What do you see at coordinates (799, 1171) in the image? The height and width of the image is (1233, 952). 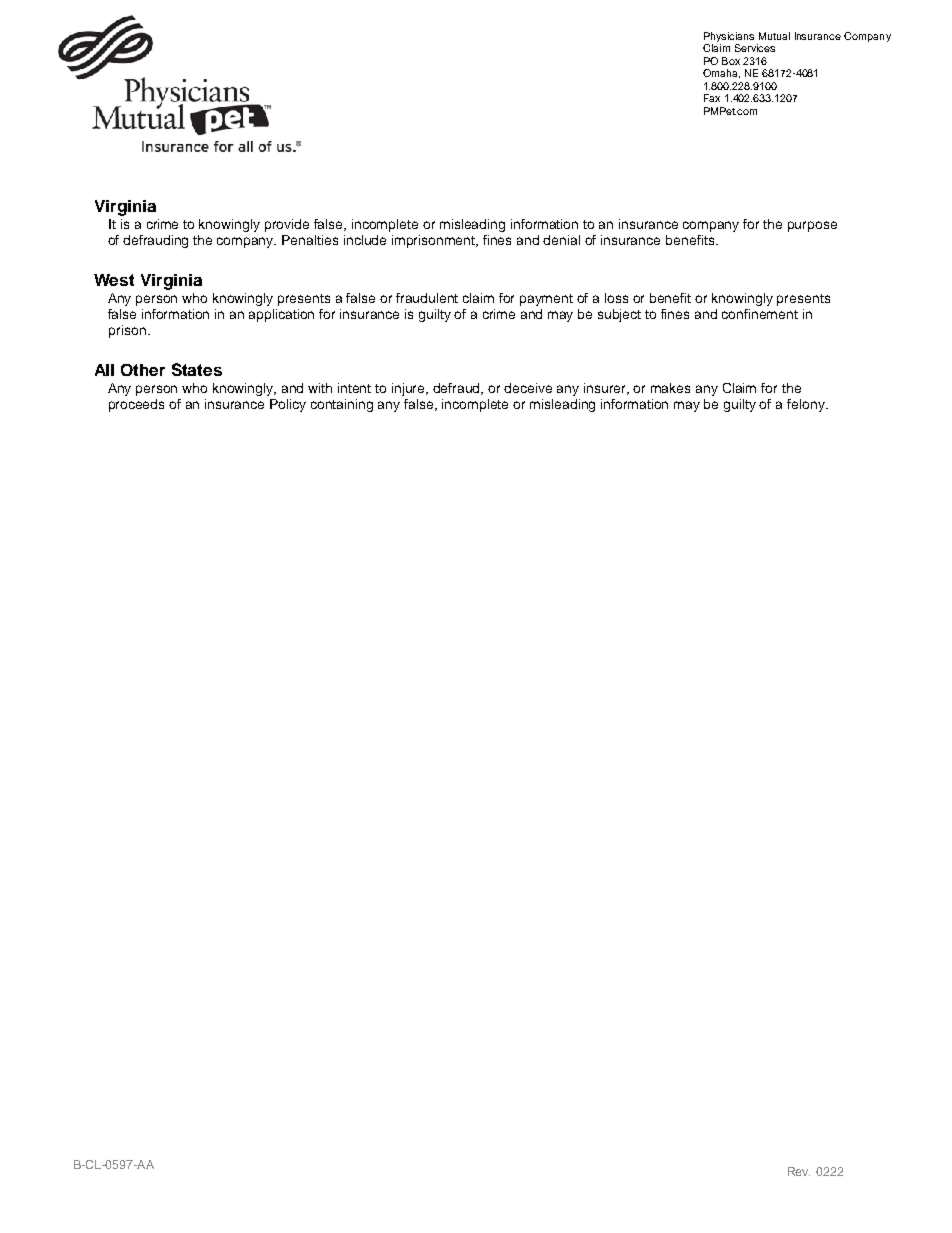 I see `Rev` at bounding box center [799, 1171].
